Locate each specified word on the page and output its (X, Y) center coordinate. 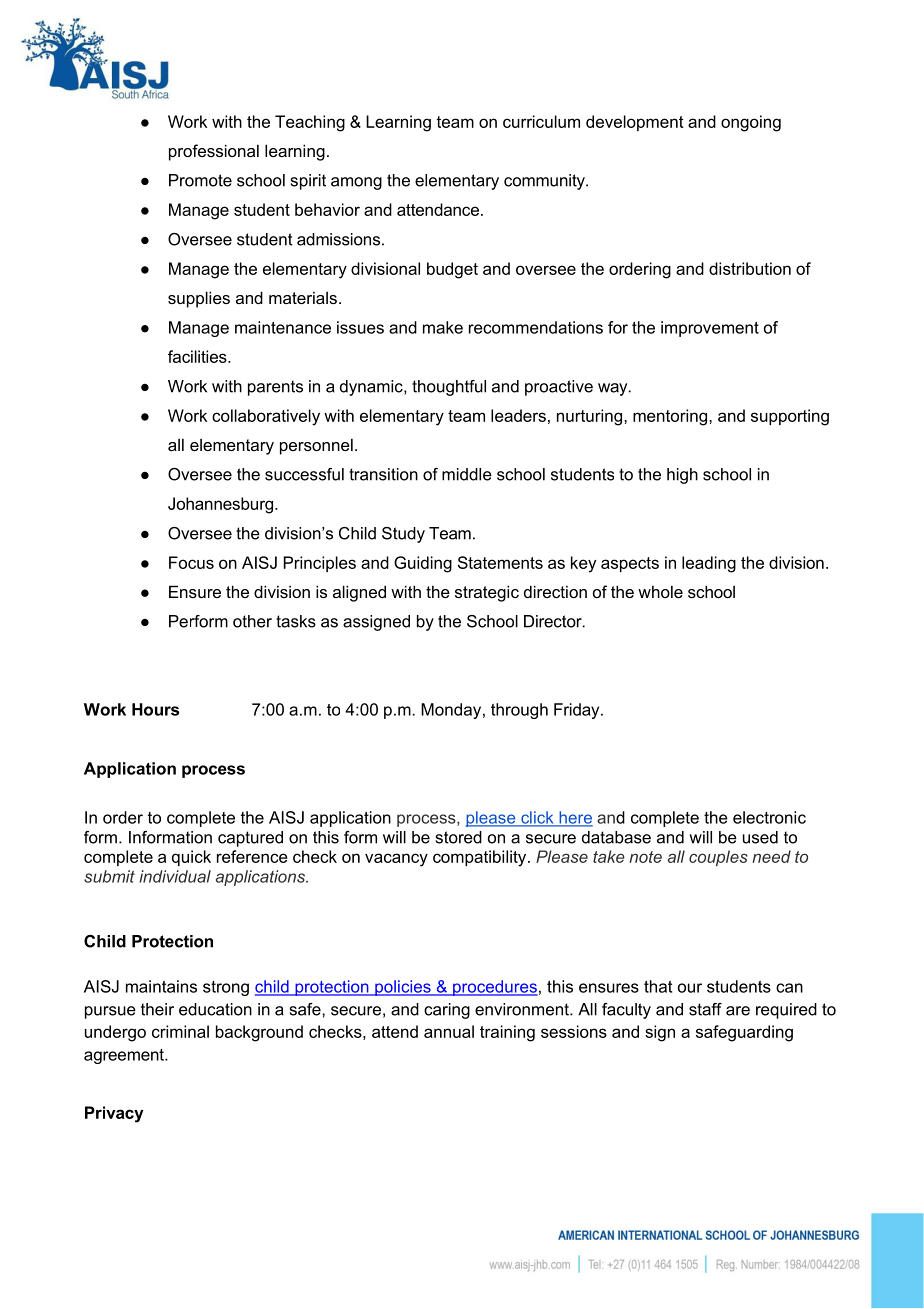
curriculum (541, 121)
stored (459, 837)
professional (214, 152)
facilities (198, 356)
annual (449, 1031)
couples (718, 858)
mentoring (671, 417)
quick (191, 858)
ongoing (751, 123)
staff (705, 1009)
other (252, 621)
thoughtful (449, 388)
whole (660, 591)
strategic (487, 593)
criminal (180, 1031)
